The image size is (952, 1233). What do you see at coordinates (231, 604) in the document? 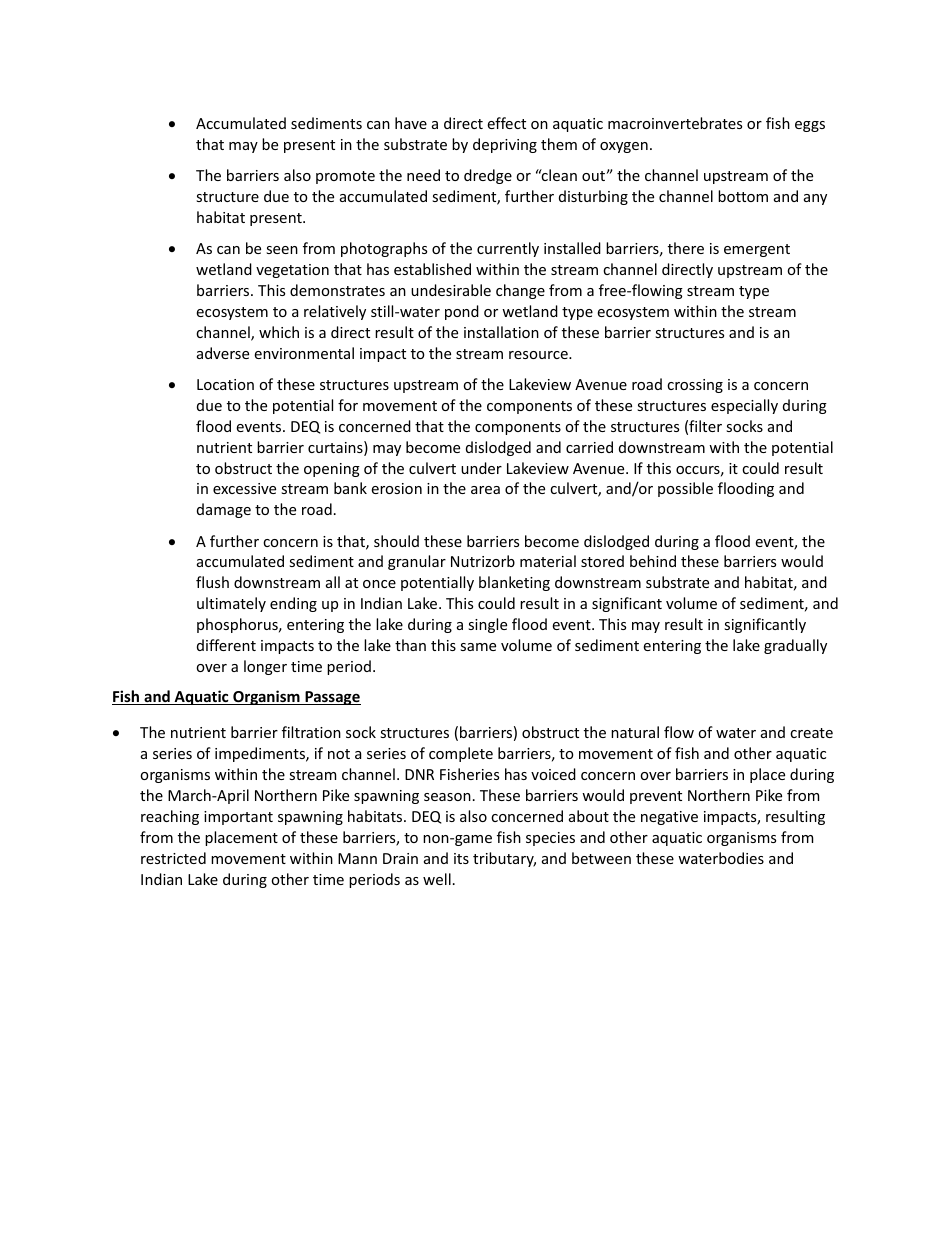
I see `ultimately` at bounding box center [231, 604].
